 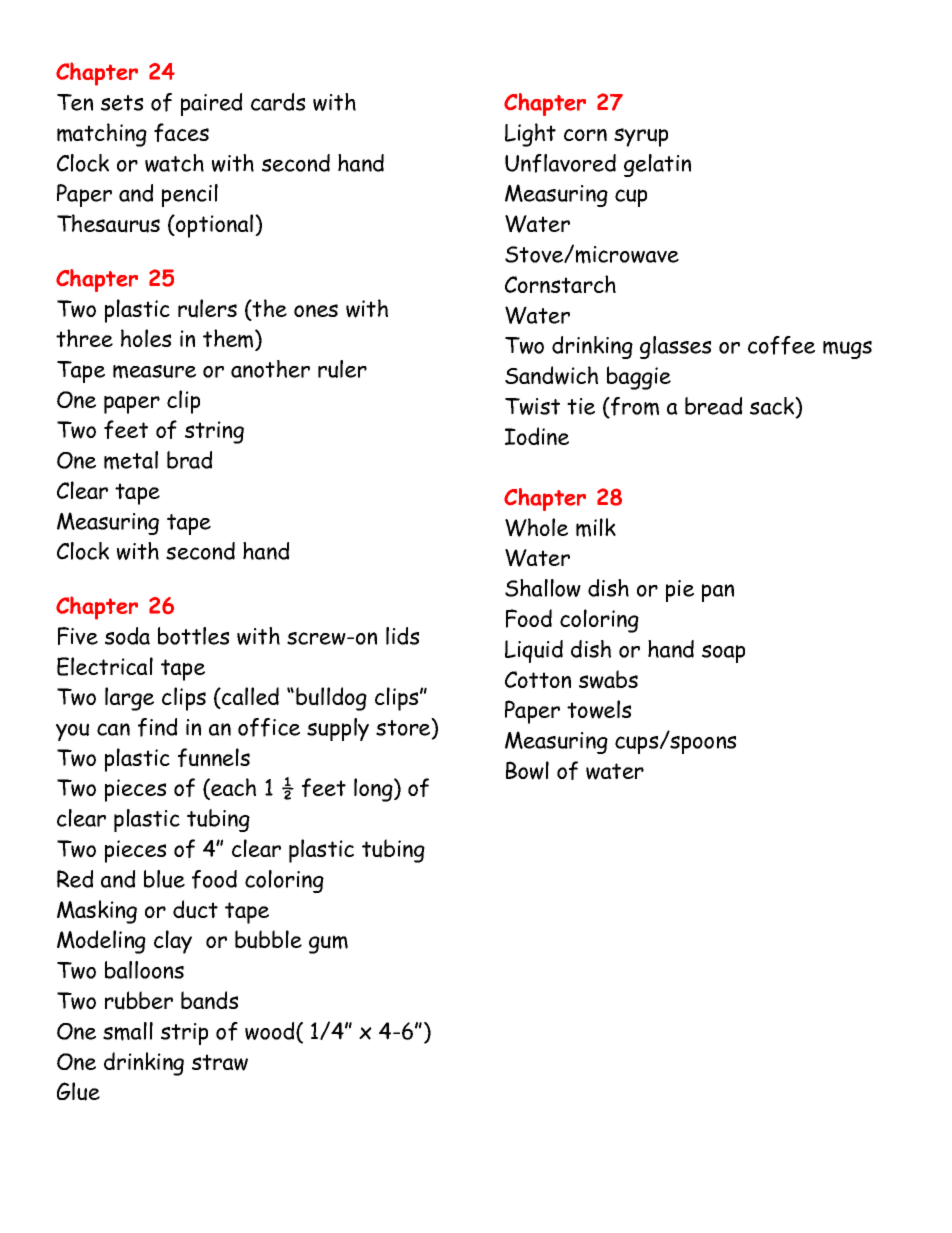 What do you see at coordinates (530, 135) in the screenshot?
I see `Light` at bounding box center [530, 135].
